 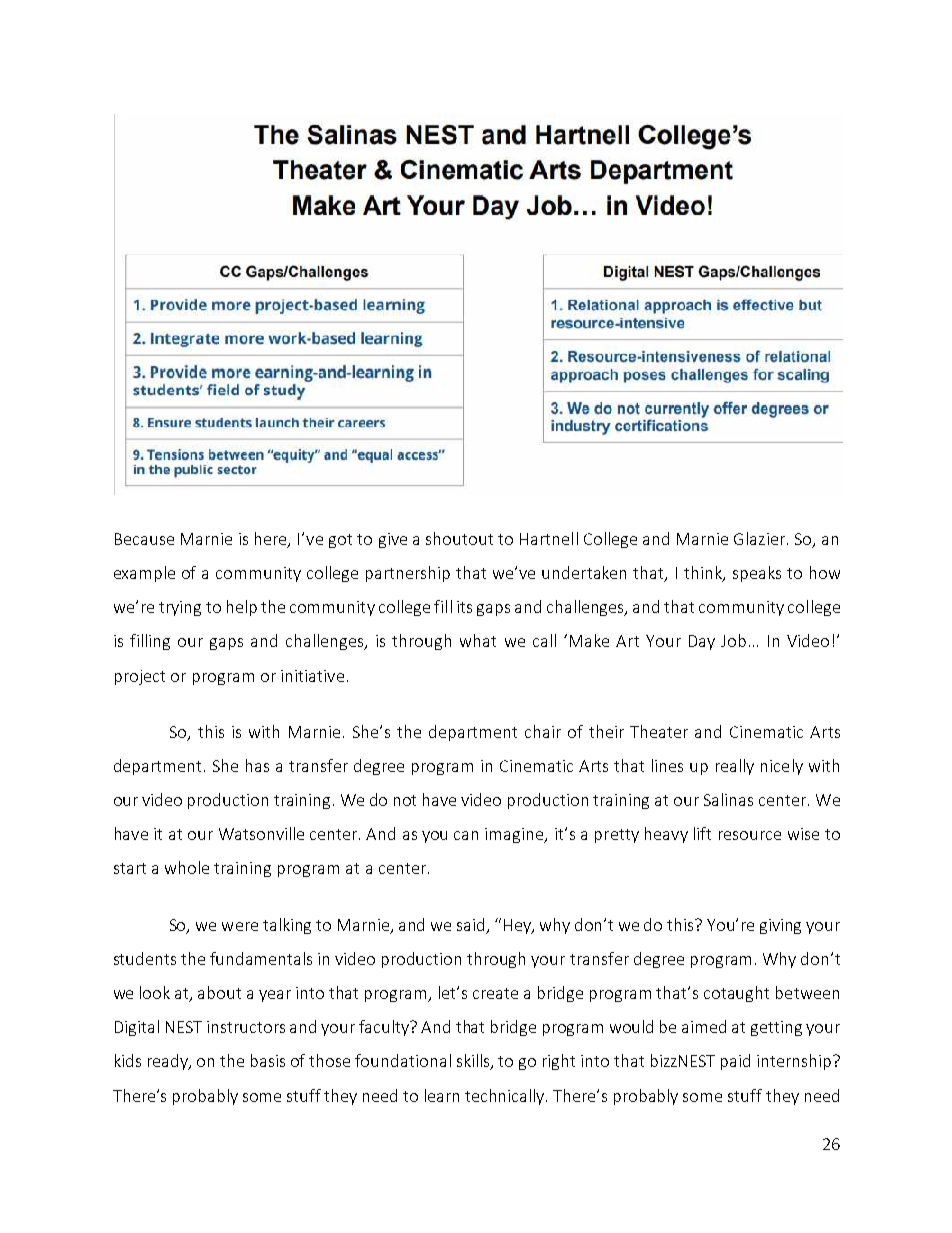 I want to click on shoutout, so click(x=459, y=538).
